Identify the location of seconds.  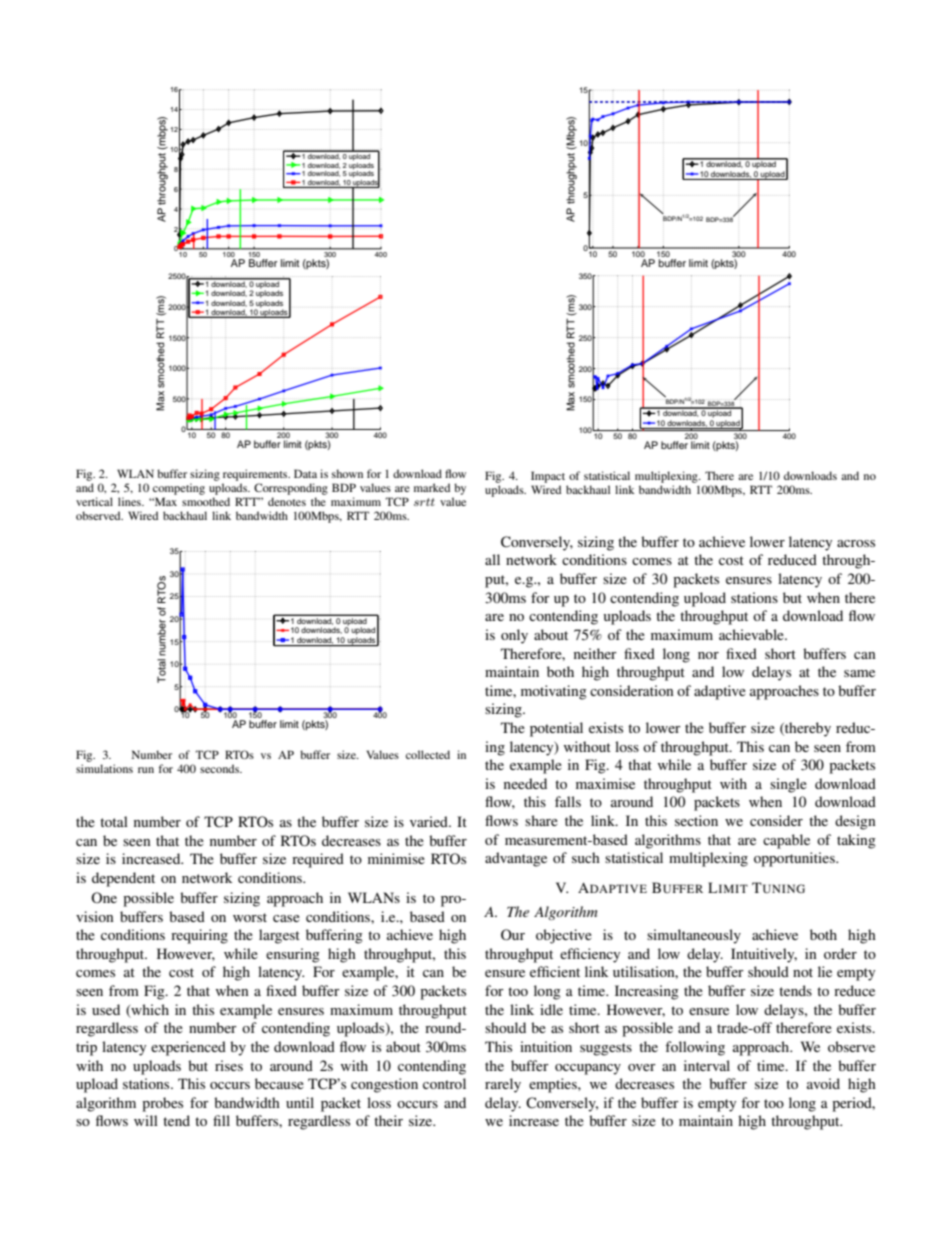
(221, 768).
